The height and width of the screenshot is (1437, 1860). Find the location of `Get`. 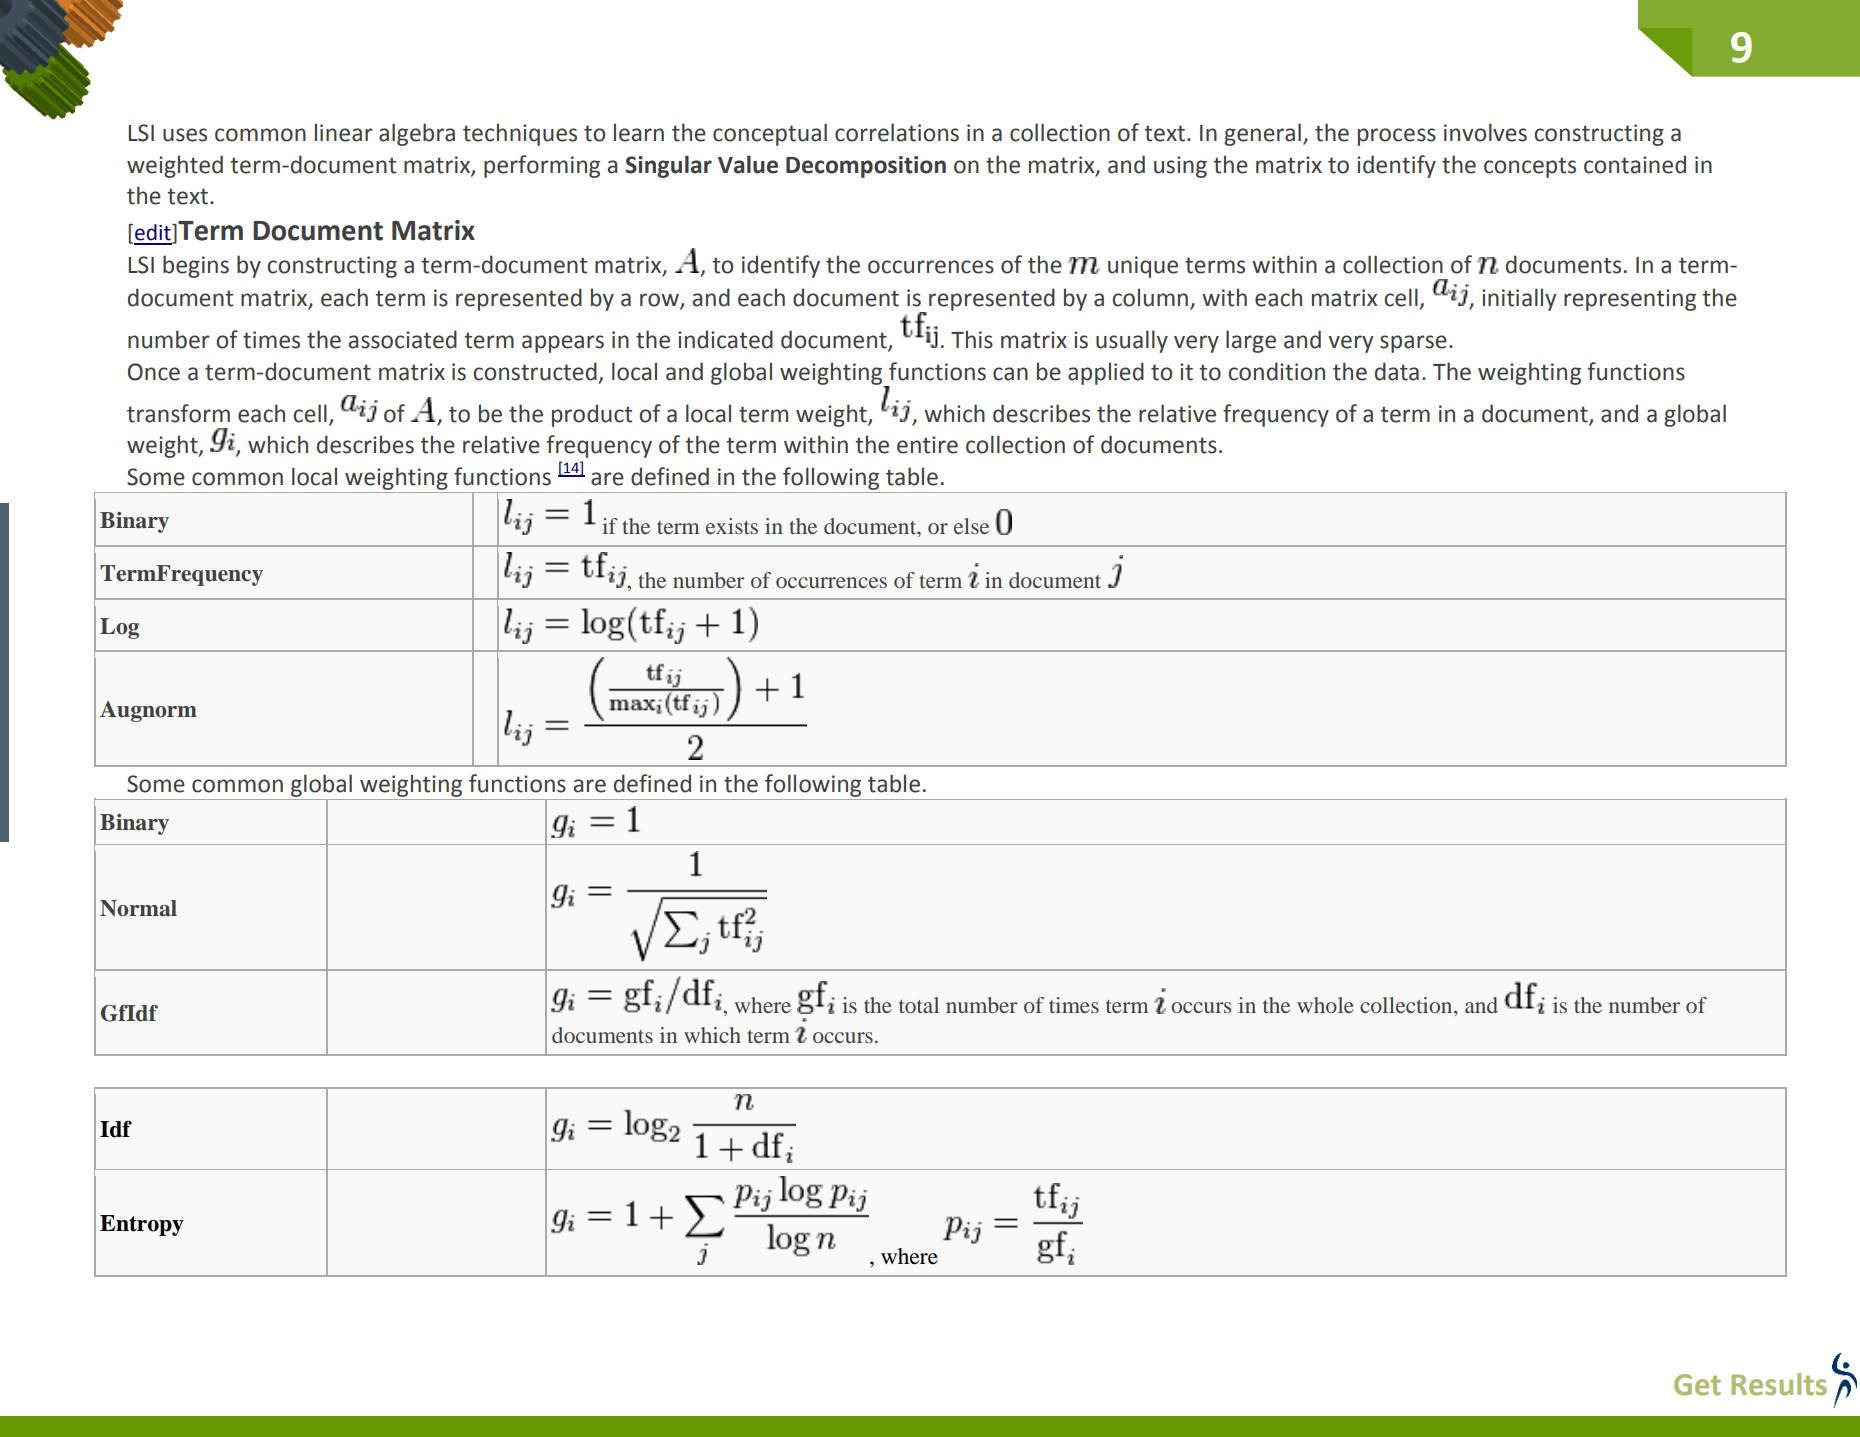

Get is located at coordinates (1697, 1385).
